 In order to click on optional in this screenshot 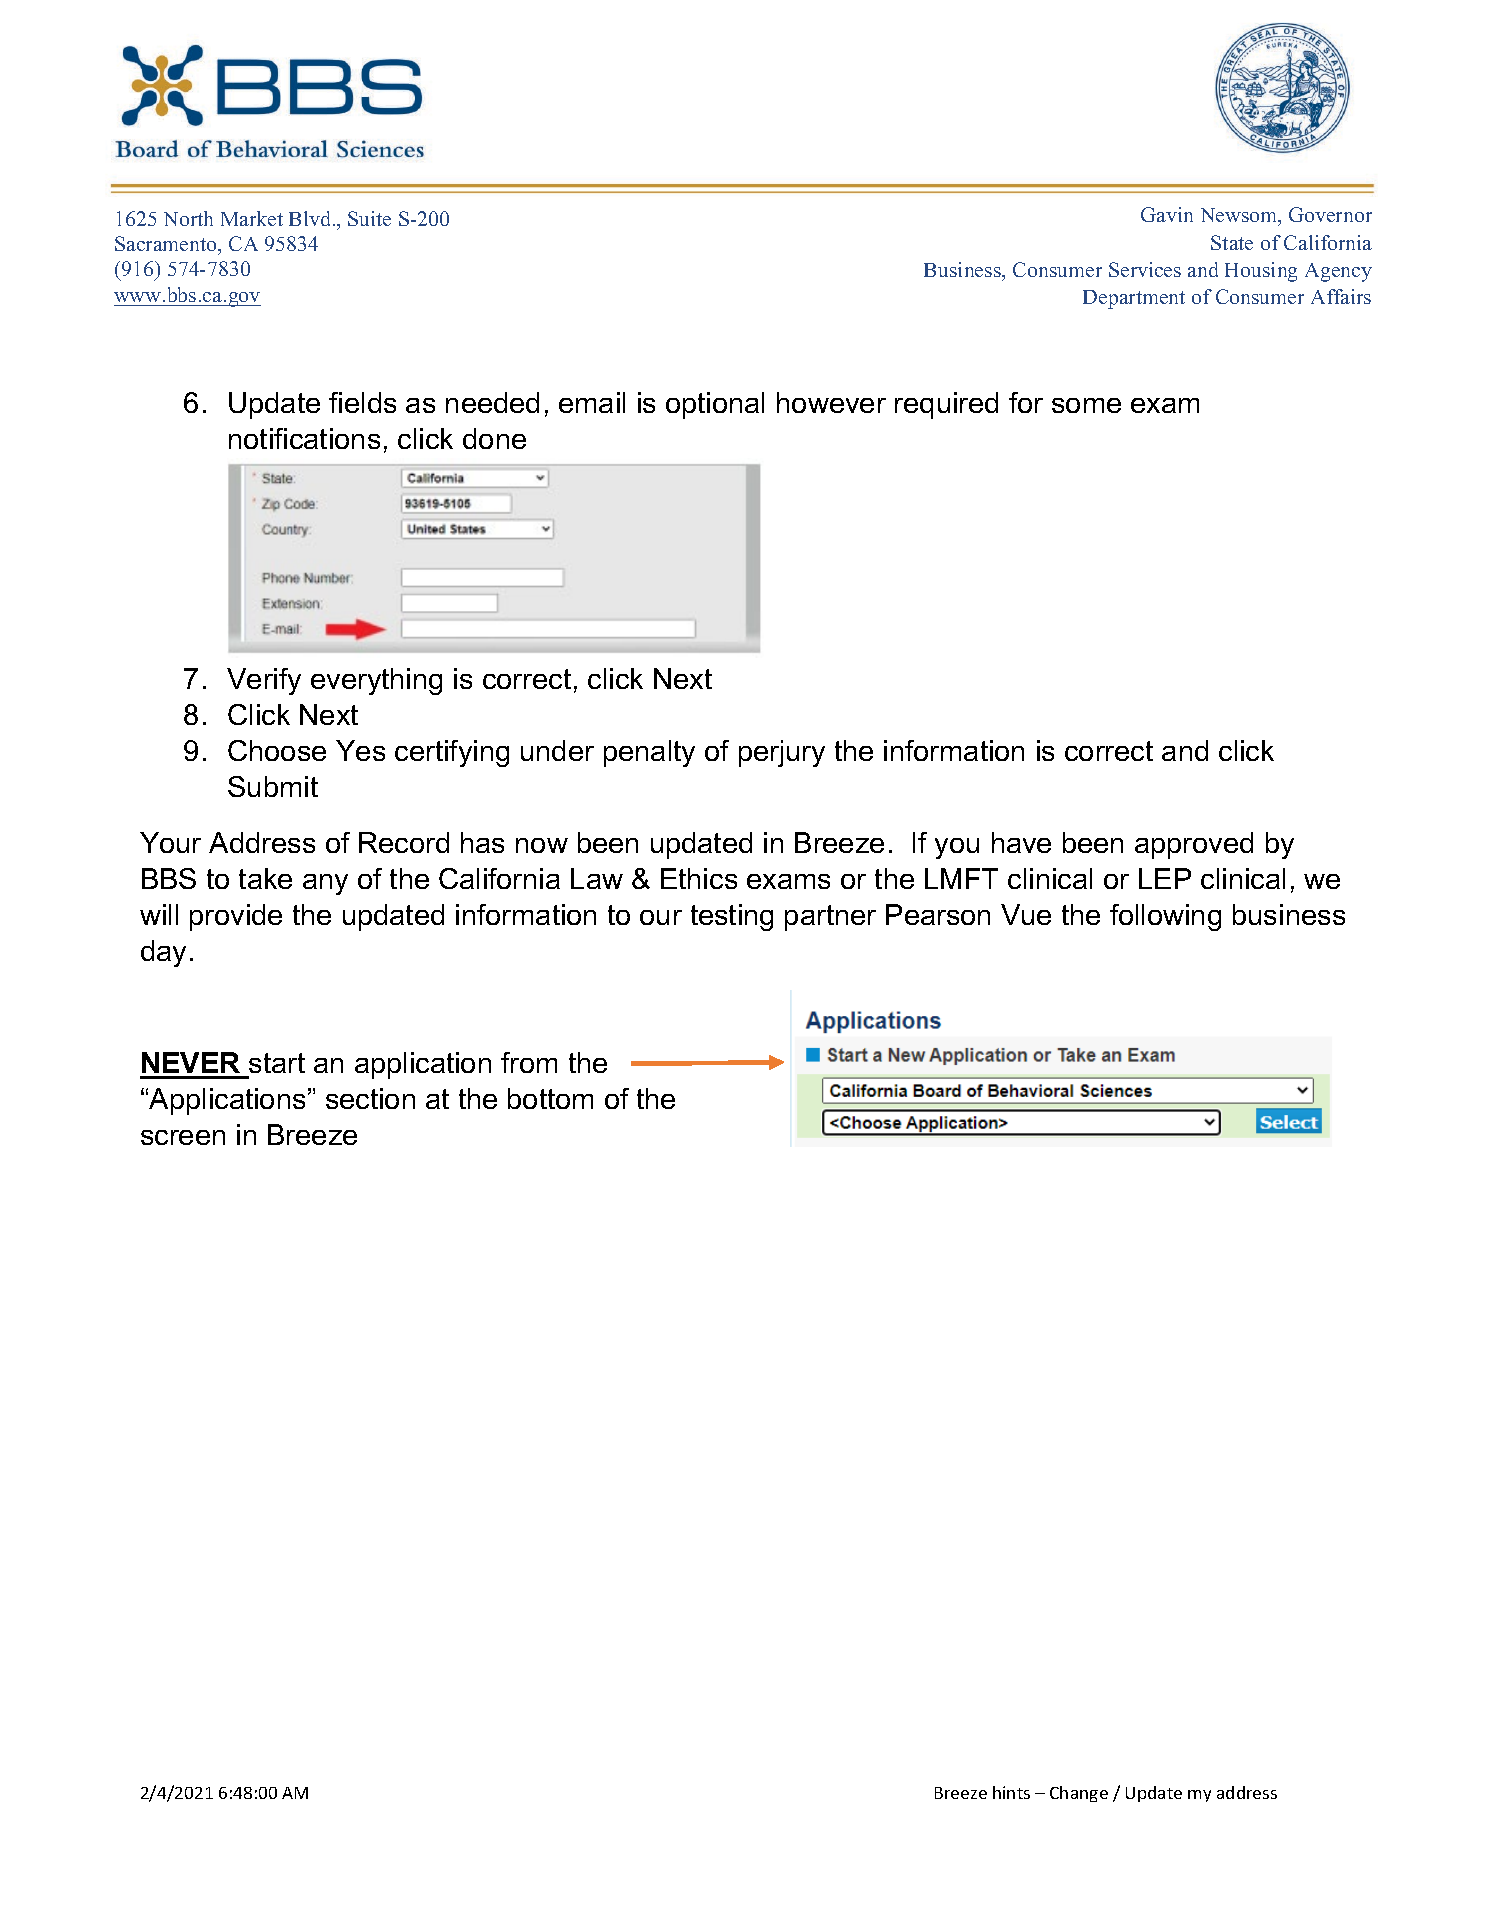, I will do `click(715, 405)`.
